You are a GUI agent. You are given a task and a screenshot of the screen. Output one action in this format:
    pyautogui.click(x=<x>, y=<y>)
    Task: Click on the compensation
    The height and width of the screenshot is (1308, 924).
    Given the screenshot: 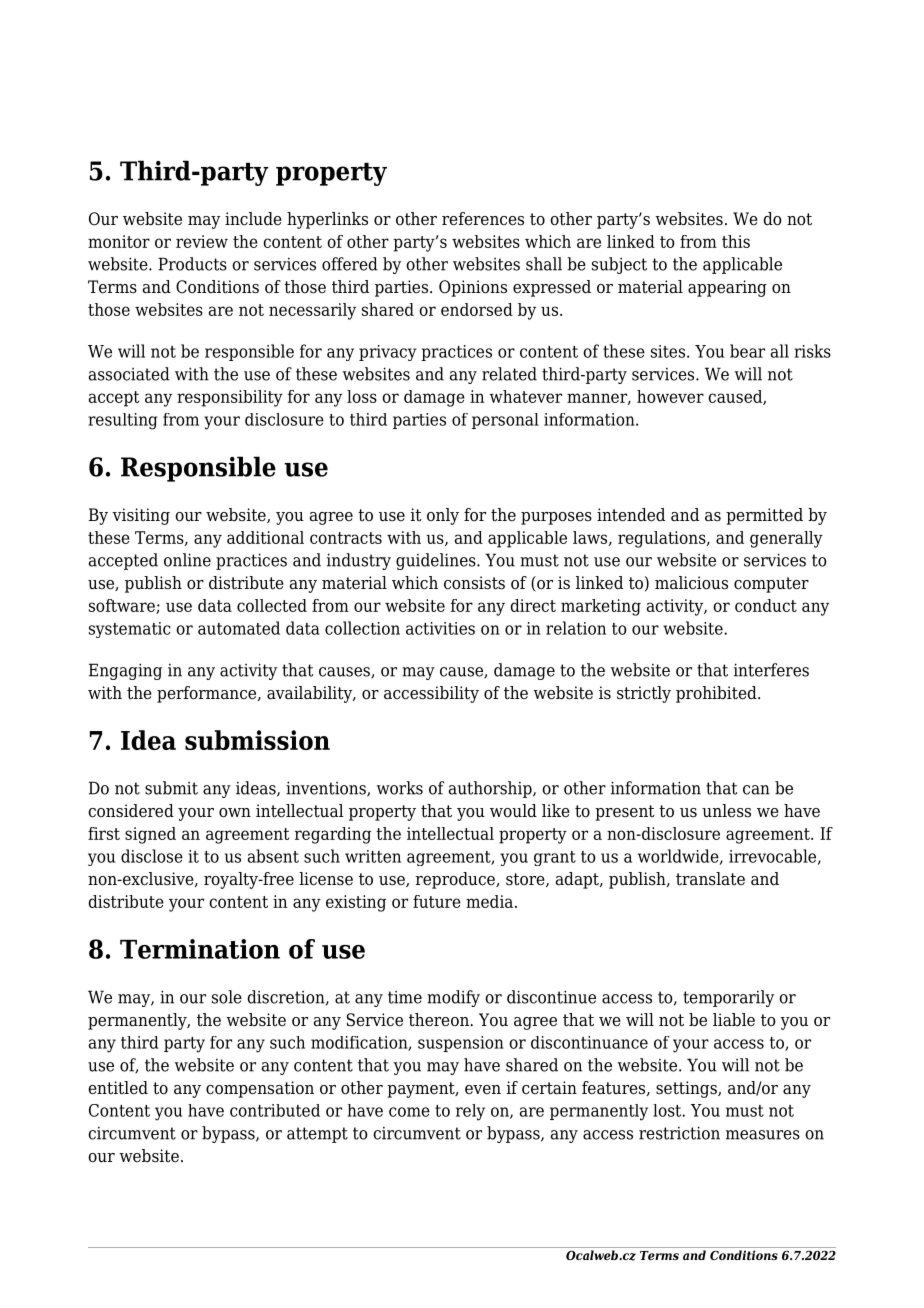 What is the action you would take?
    pyautogui.click(x=260, y=1089)
